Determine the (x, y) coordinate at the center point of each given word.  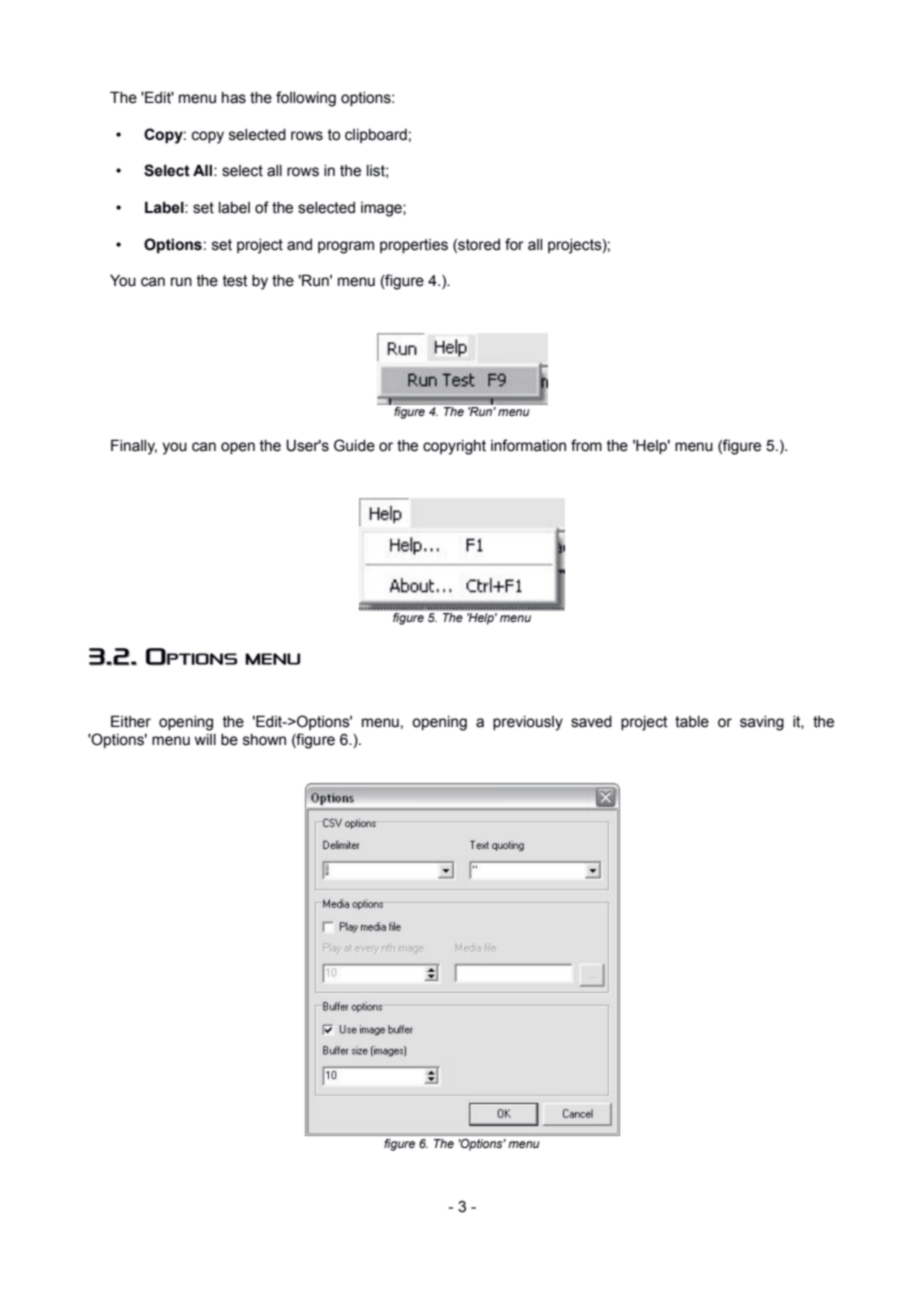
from (586, 445)
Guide (354, 445)
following (306, 99)
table (692, 722)
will (205, 739)
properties (414, 246)
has (234, 98)
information (528, 445)
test (235, 281)
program (346, 247)
